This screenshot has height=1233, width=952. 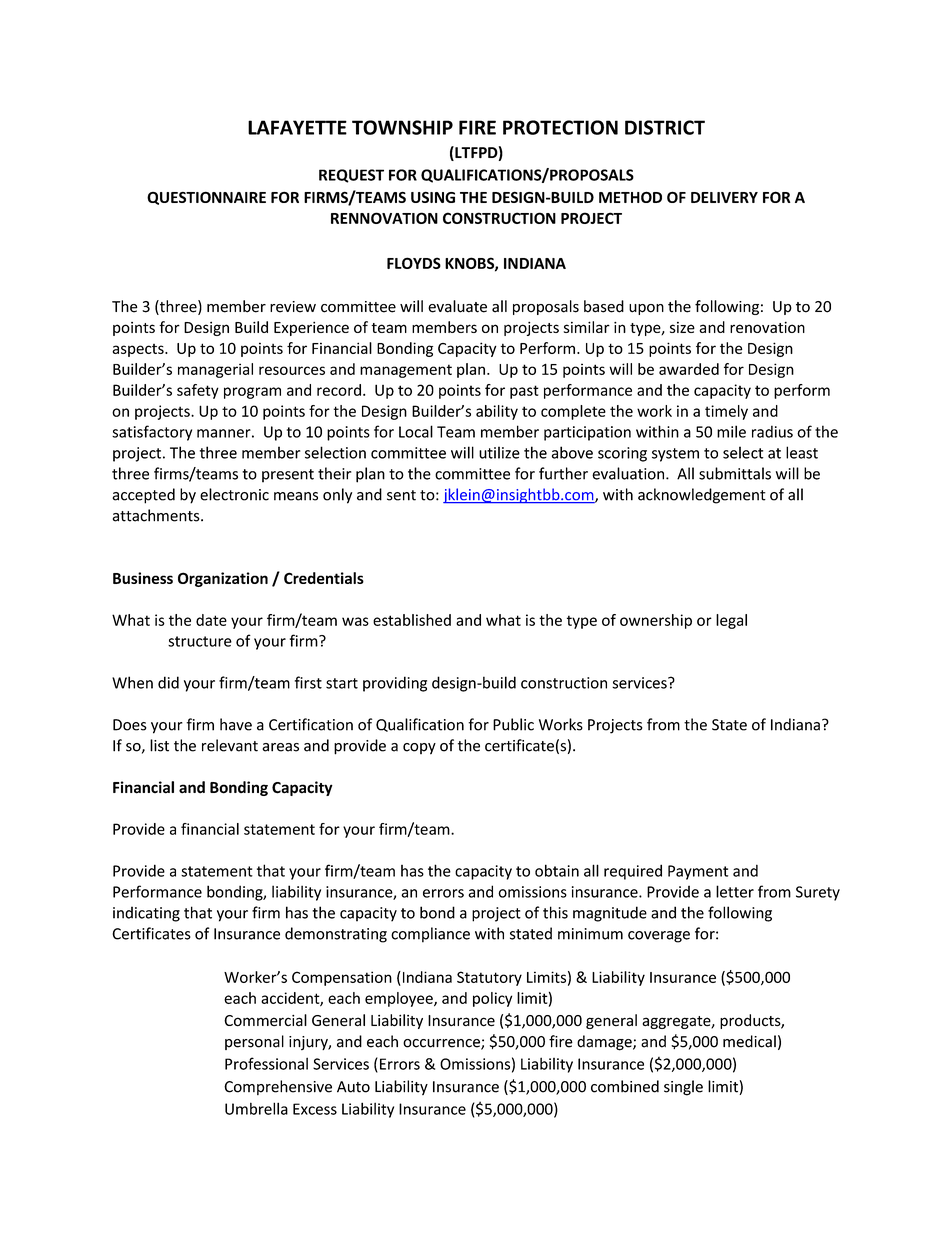 What do you see at coordinates (499, 452) in the screenshot?
I see `utilize` at bounding box center [499, 452].
